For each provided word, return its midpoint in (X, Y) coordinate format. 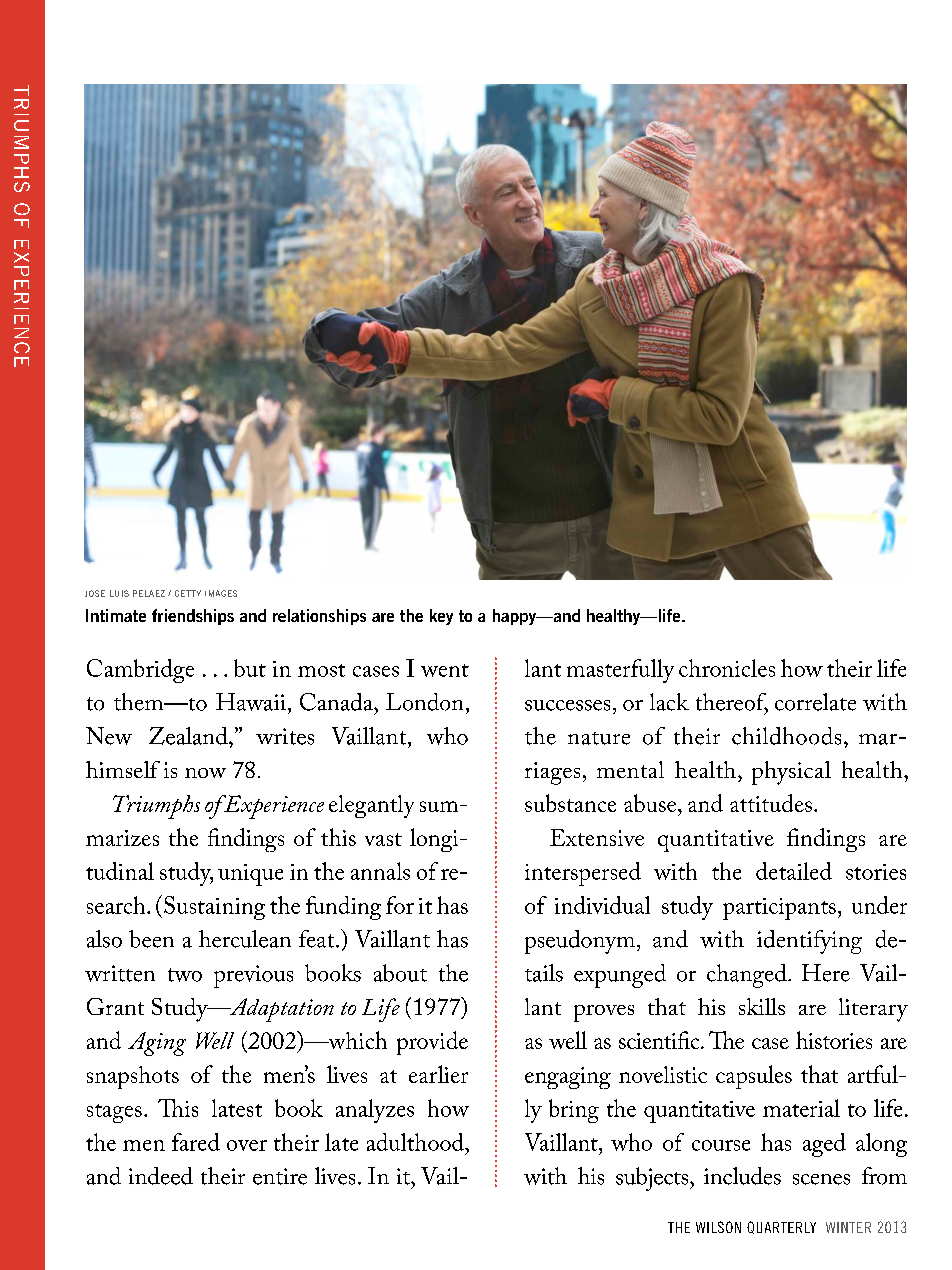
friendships (193, 617)
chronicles (727, 668)
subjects (653, 1179)
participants (779, 909)
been (151, 939)
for (400, 905)
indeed (161, 1176)
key (441, 617)
